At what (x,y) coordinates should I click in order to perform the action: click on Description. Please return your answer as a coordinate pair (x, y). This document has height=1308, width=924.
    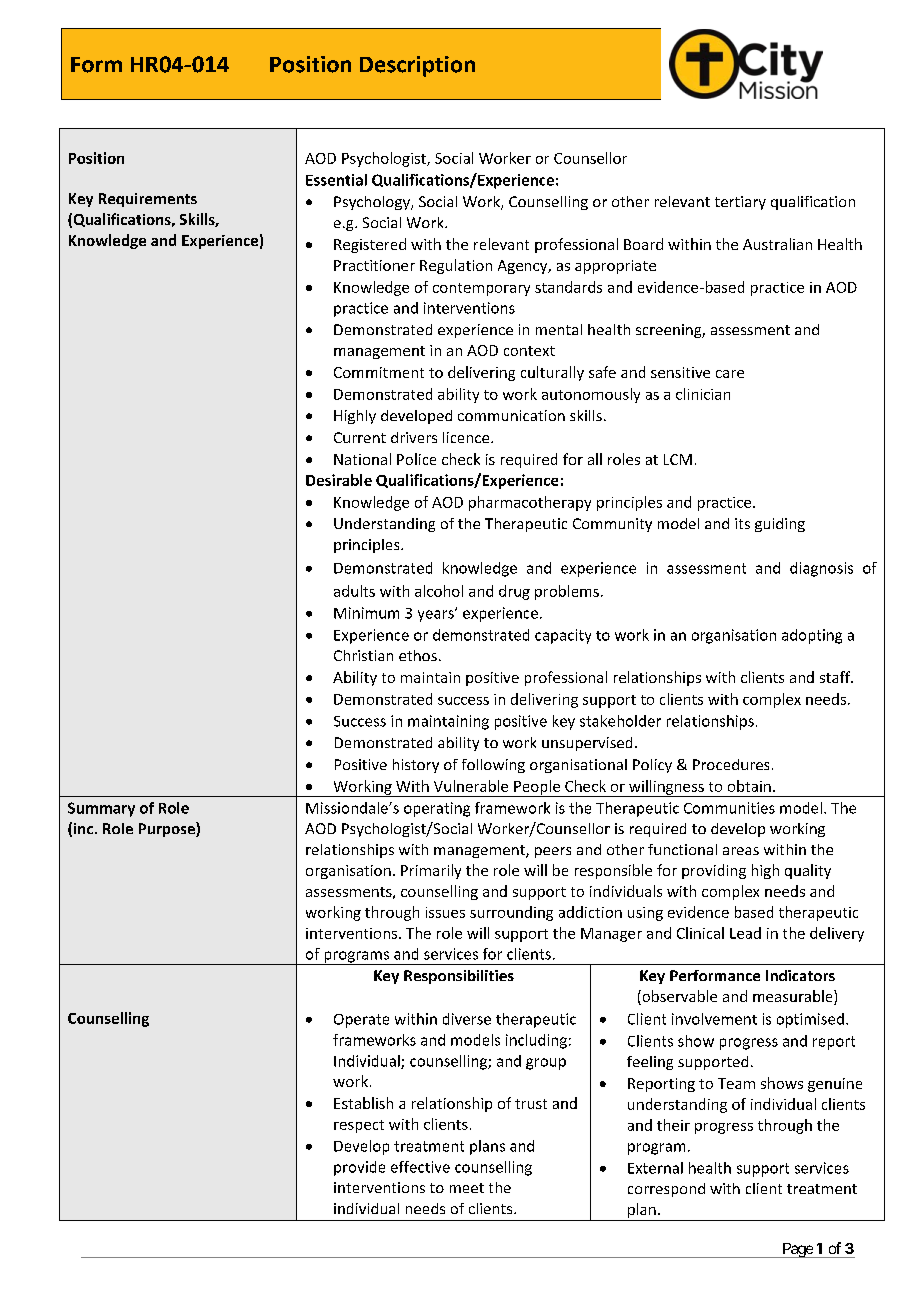
    Looking at the image, I should click on (417, 66).
